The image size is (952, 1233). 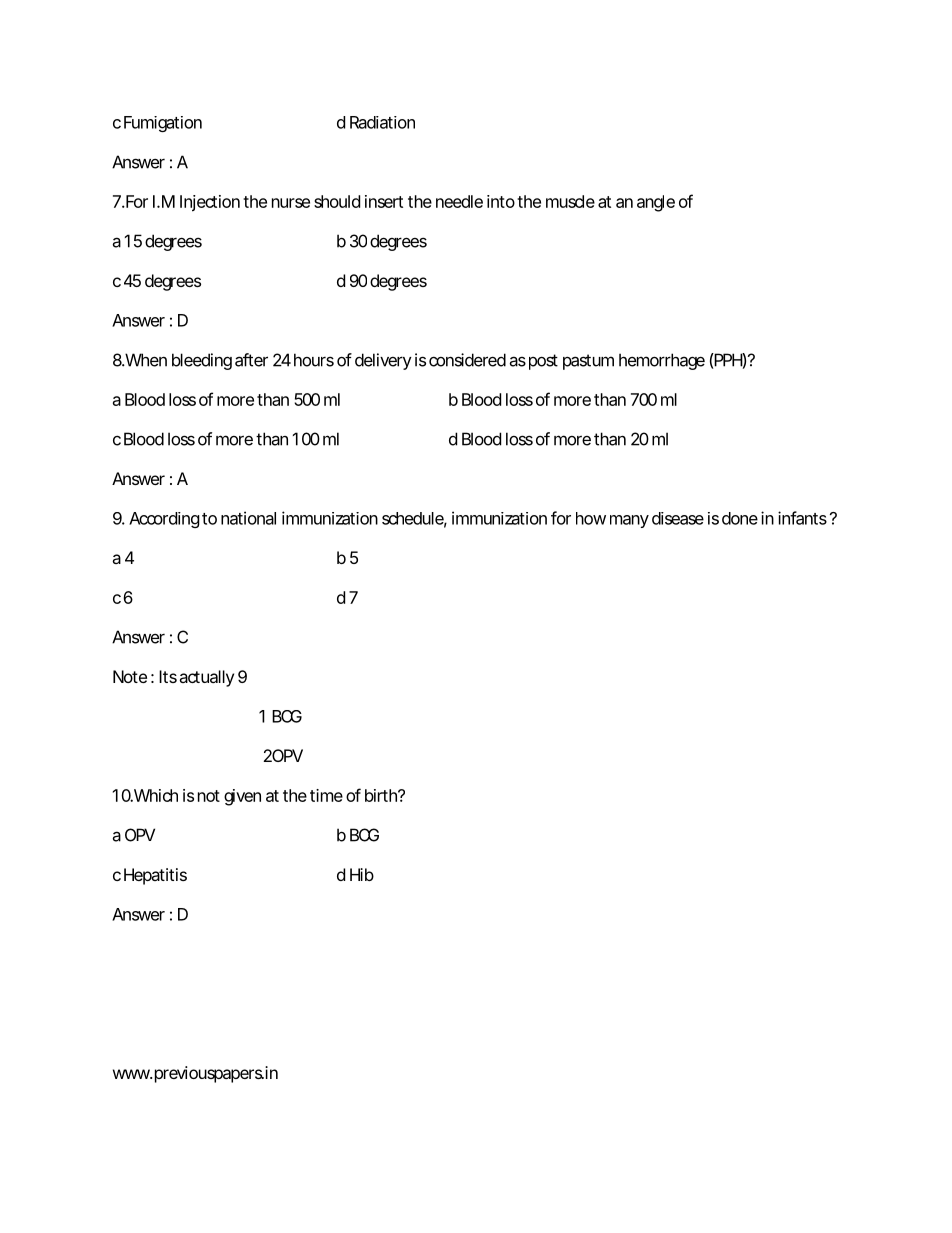 I want to click on Hepatitis, so click(x=155, y=876).
